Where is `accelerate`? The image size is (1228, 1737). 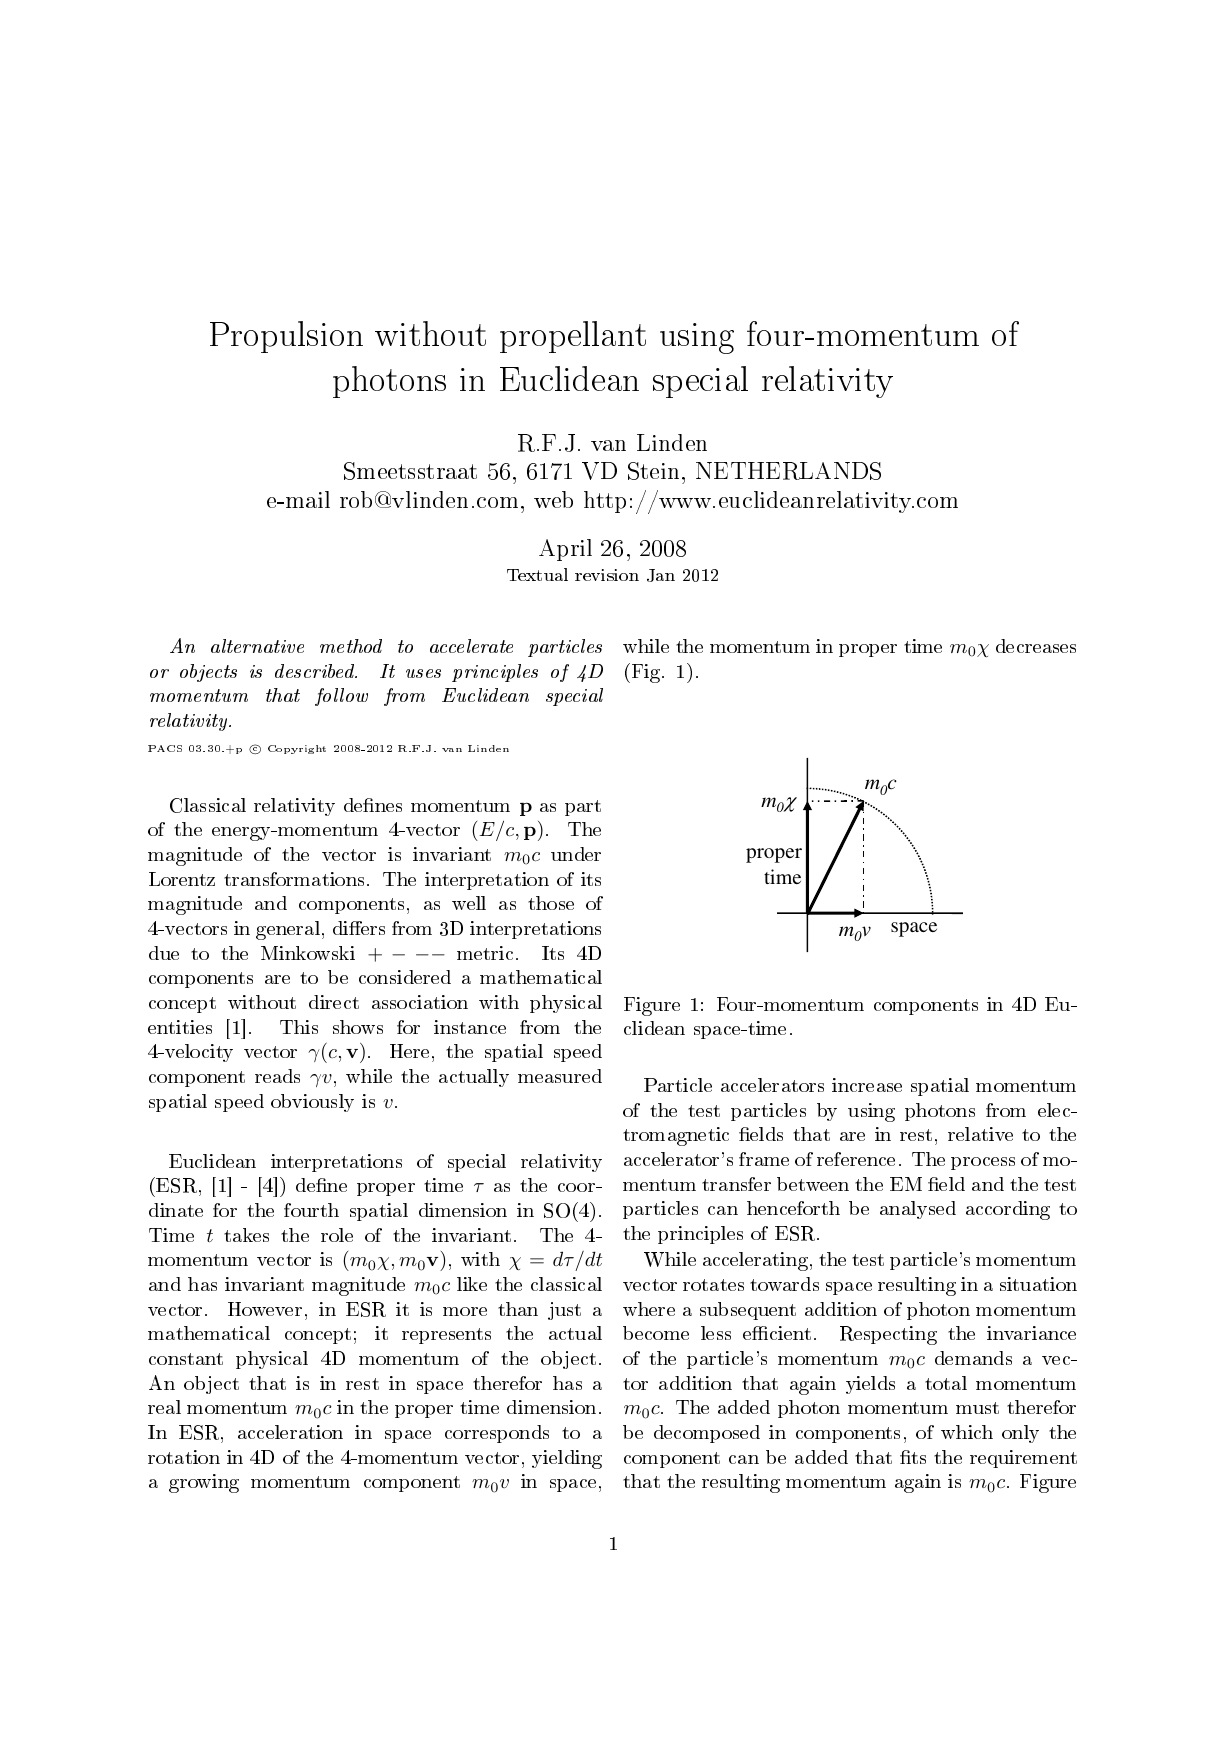 accelerate is located at coordinates (471, 646).
